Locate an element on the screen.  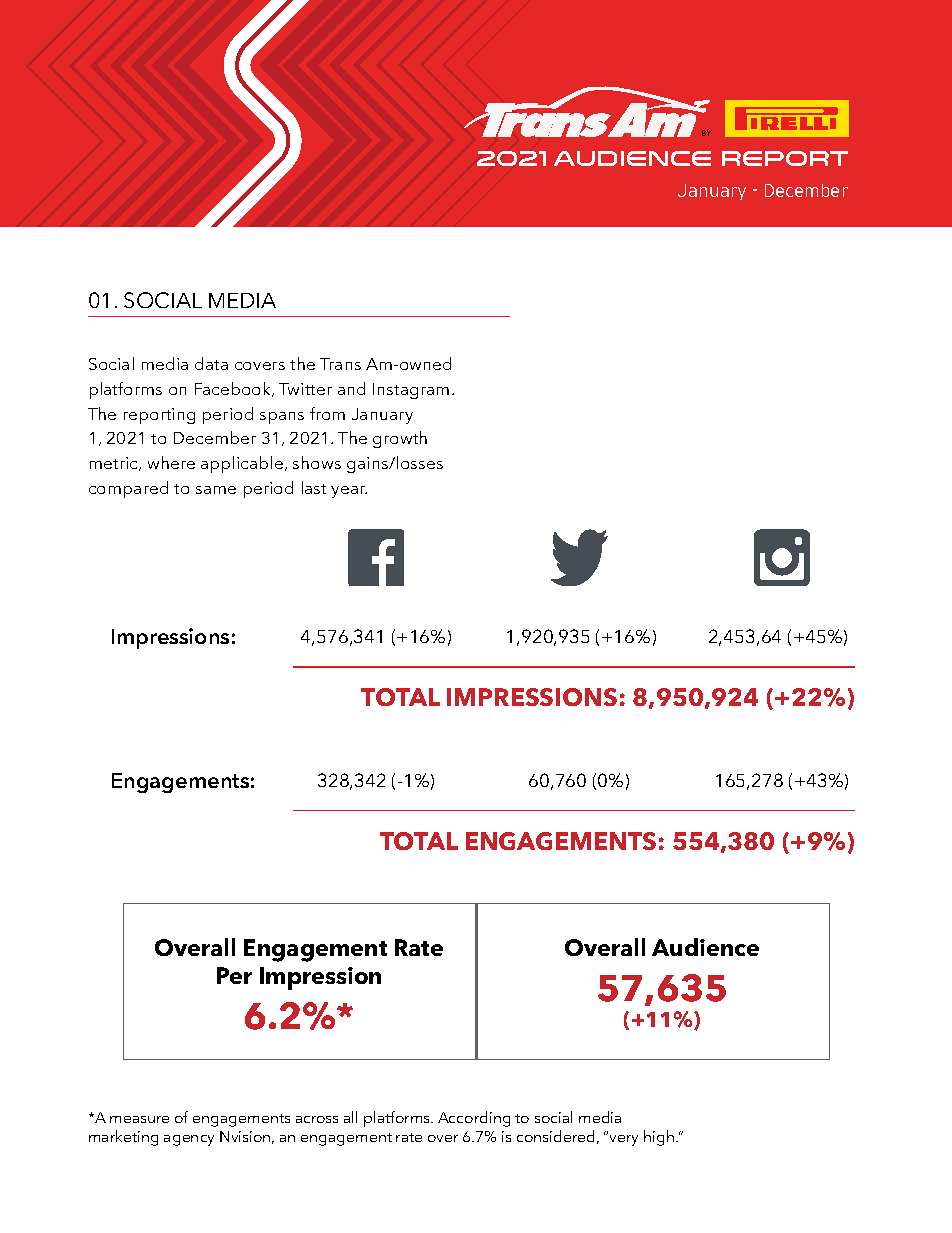
data is located at coordinates (211, 363).
